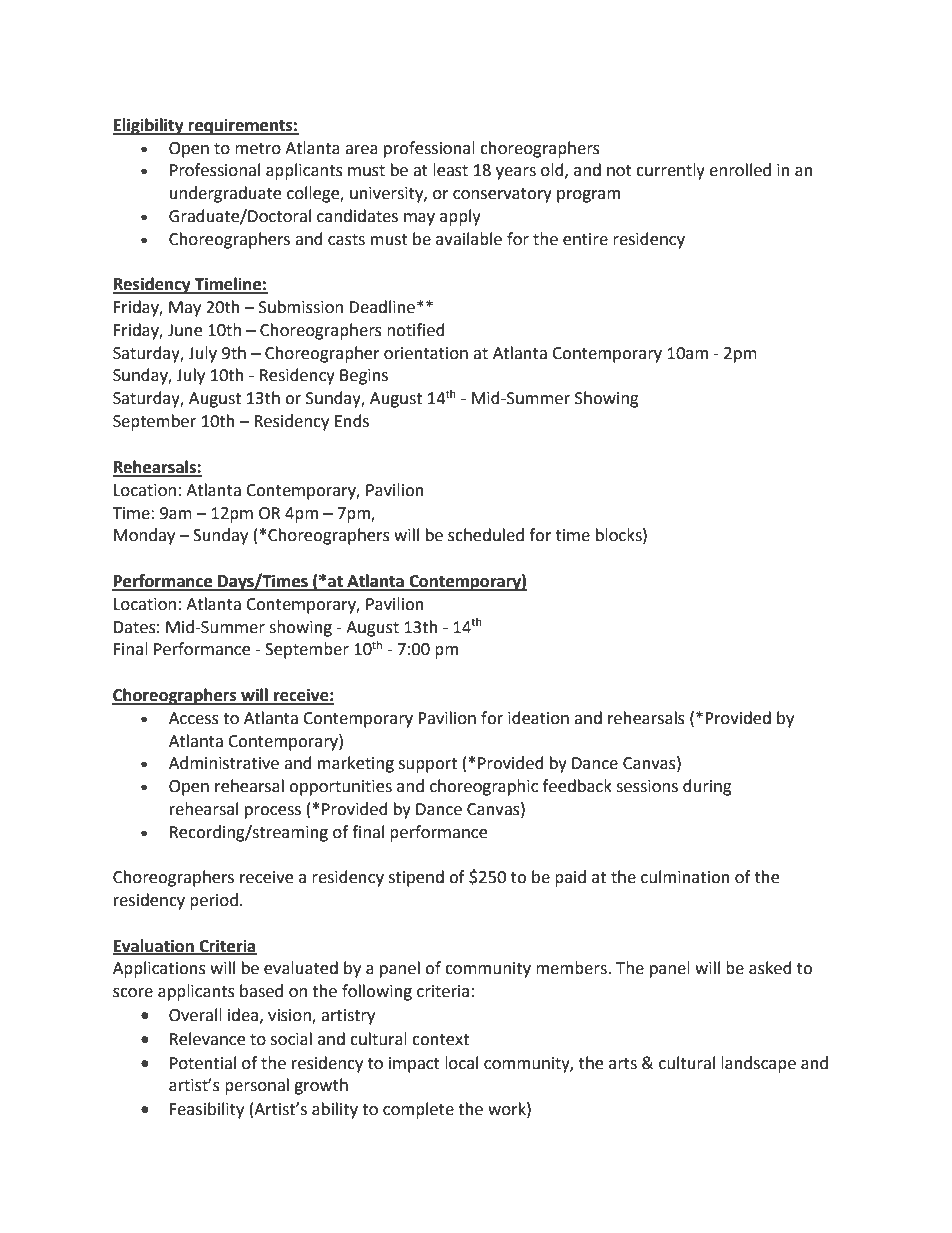 This image has height=1233, width=952. I want to click on Administrative, so click(224, 763).
